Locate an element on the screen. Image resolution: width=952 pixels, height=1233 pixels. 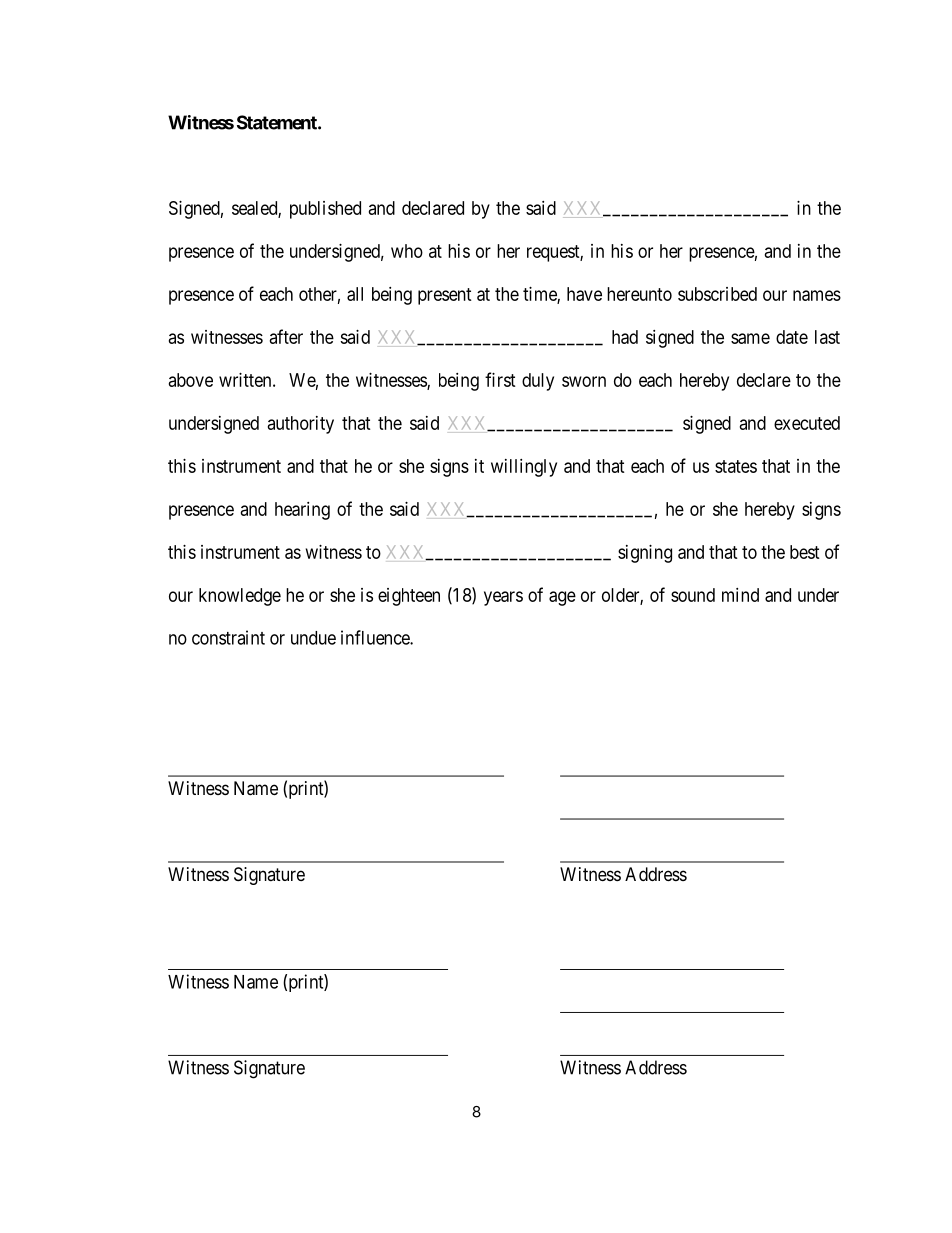
executed is located at coordinates (807, 423).
